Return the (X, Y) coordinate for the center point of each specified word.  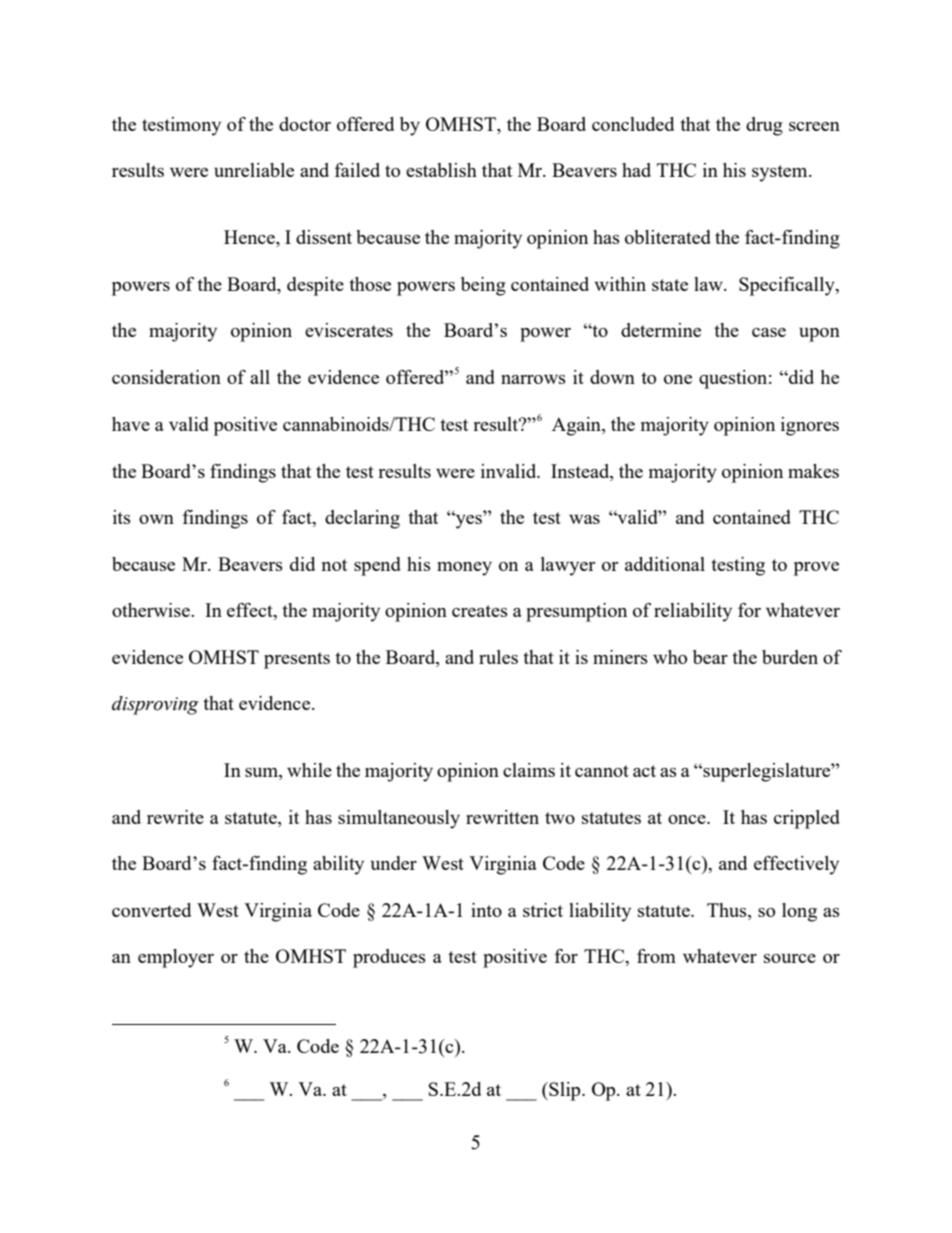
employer (176, 958)
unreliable (254, 170)
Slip (565, 1091)
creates (480, 611)
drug (764, 126)
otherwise (152, 610)
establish (441, 170)
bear (710, 657)
